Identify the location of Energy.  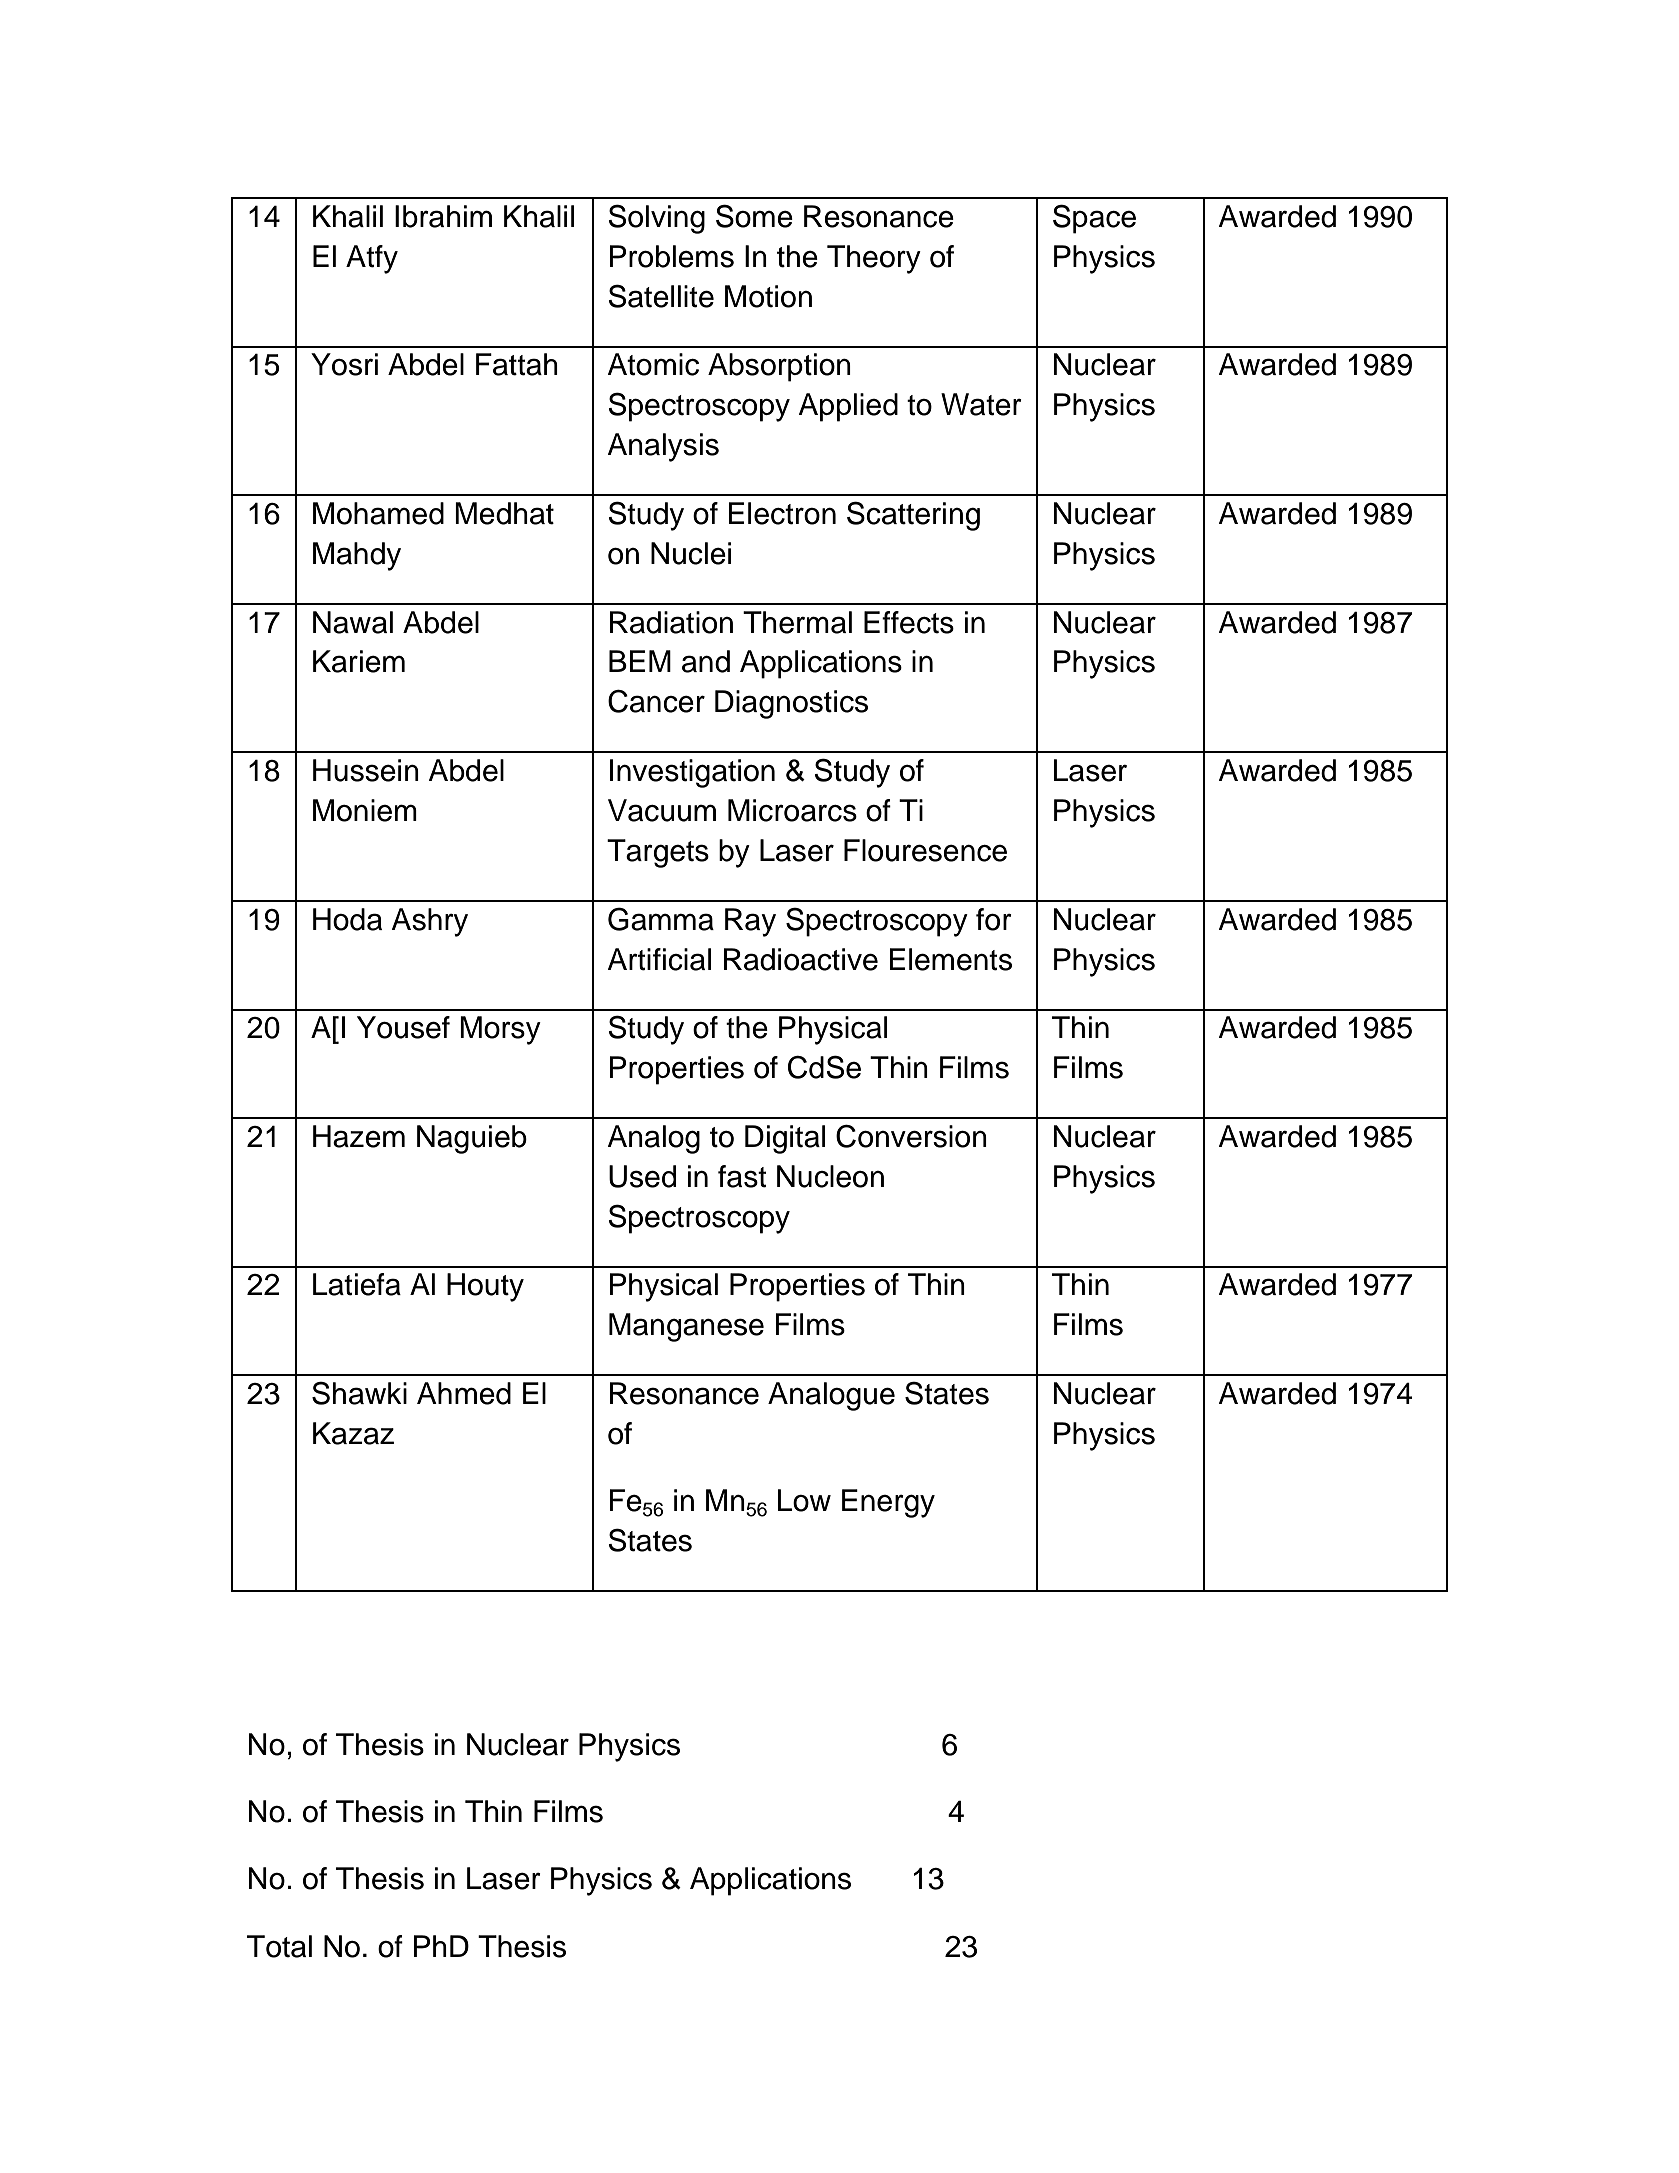
(888, 1503).
